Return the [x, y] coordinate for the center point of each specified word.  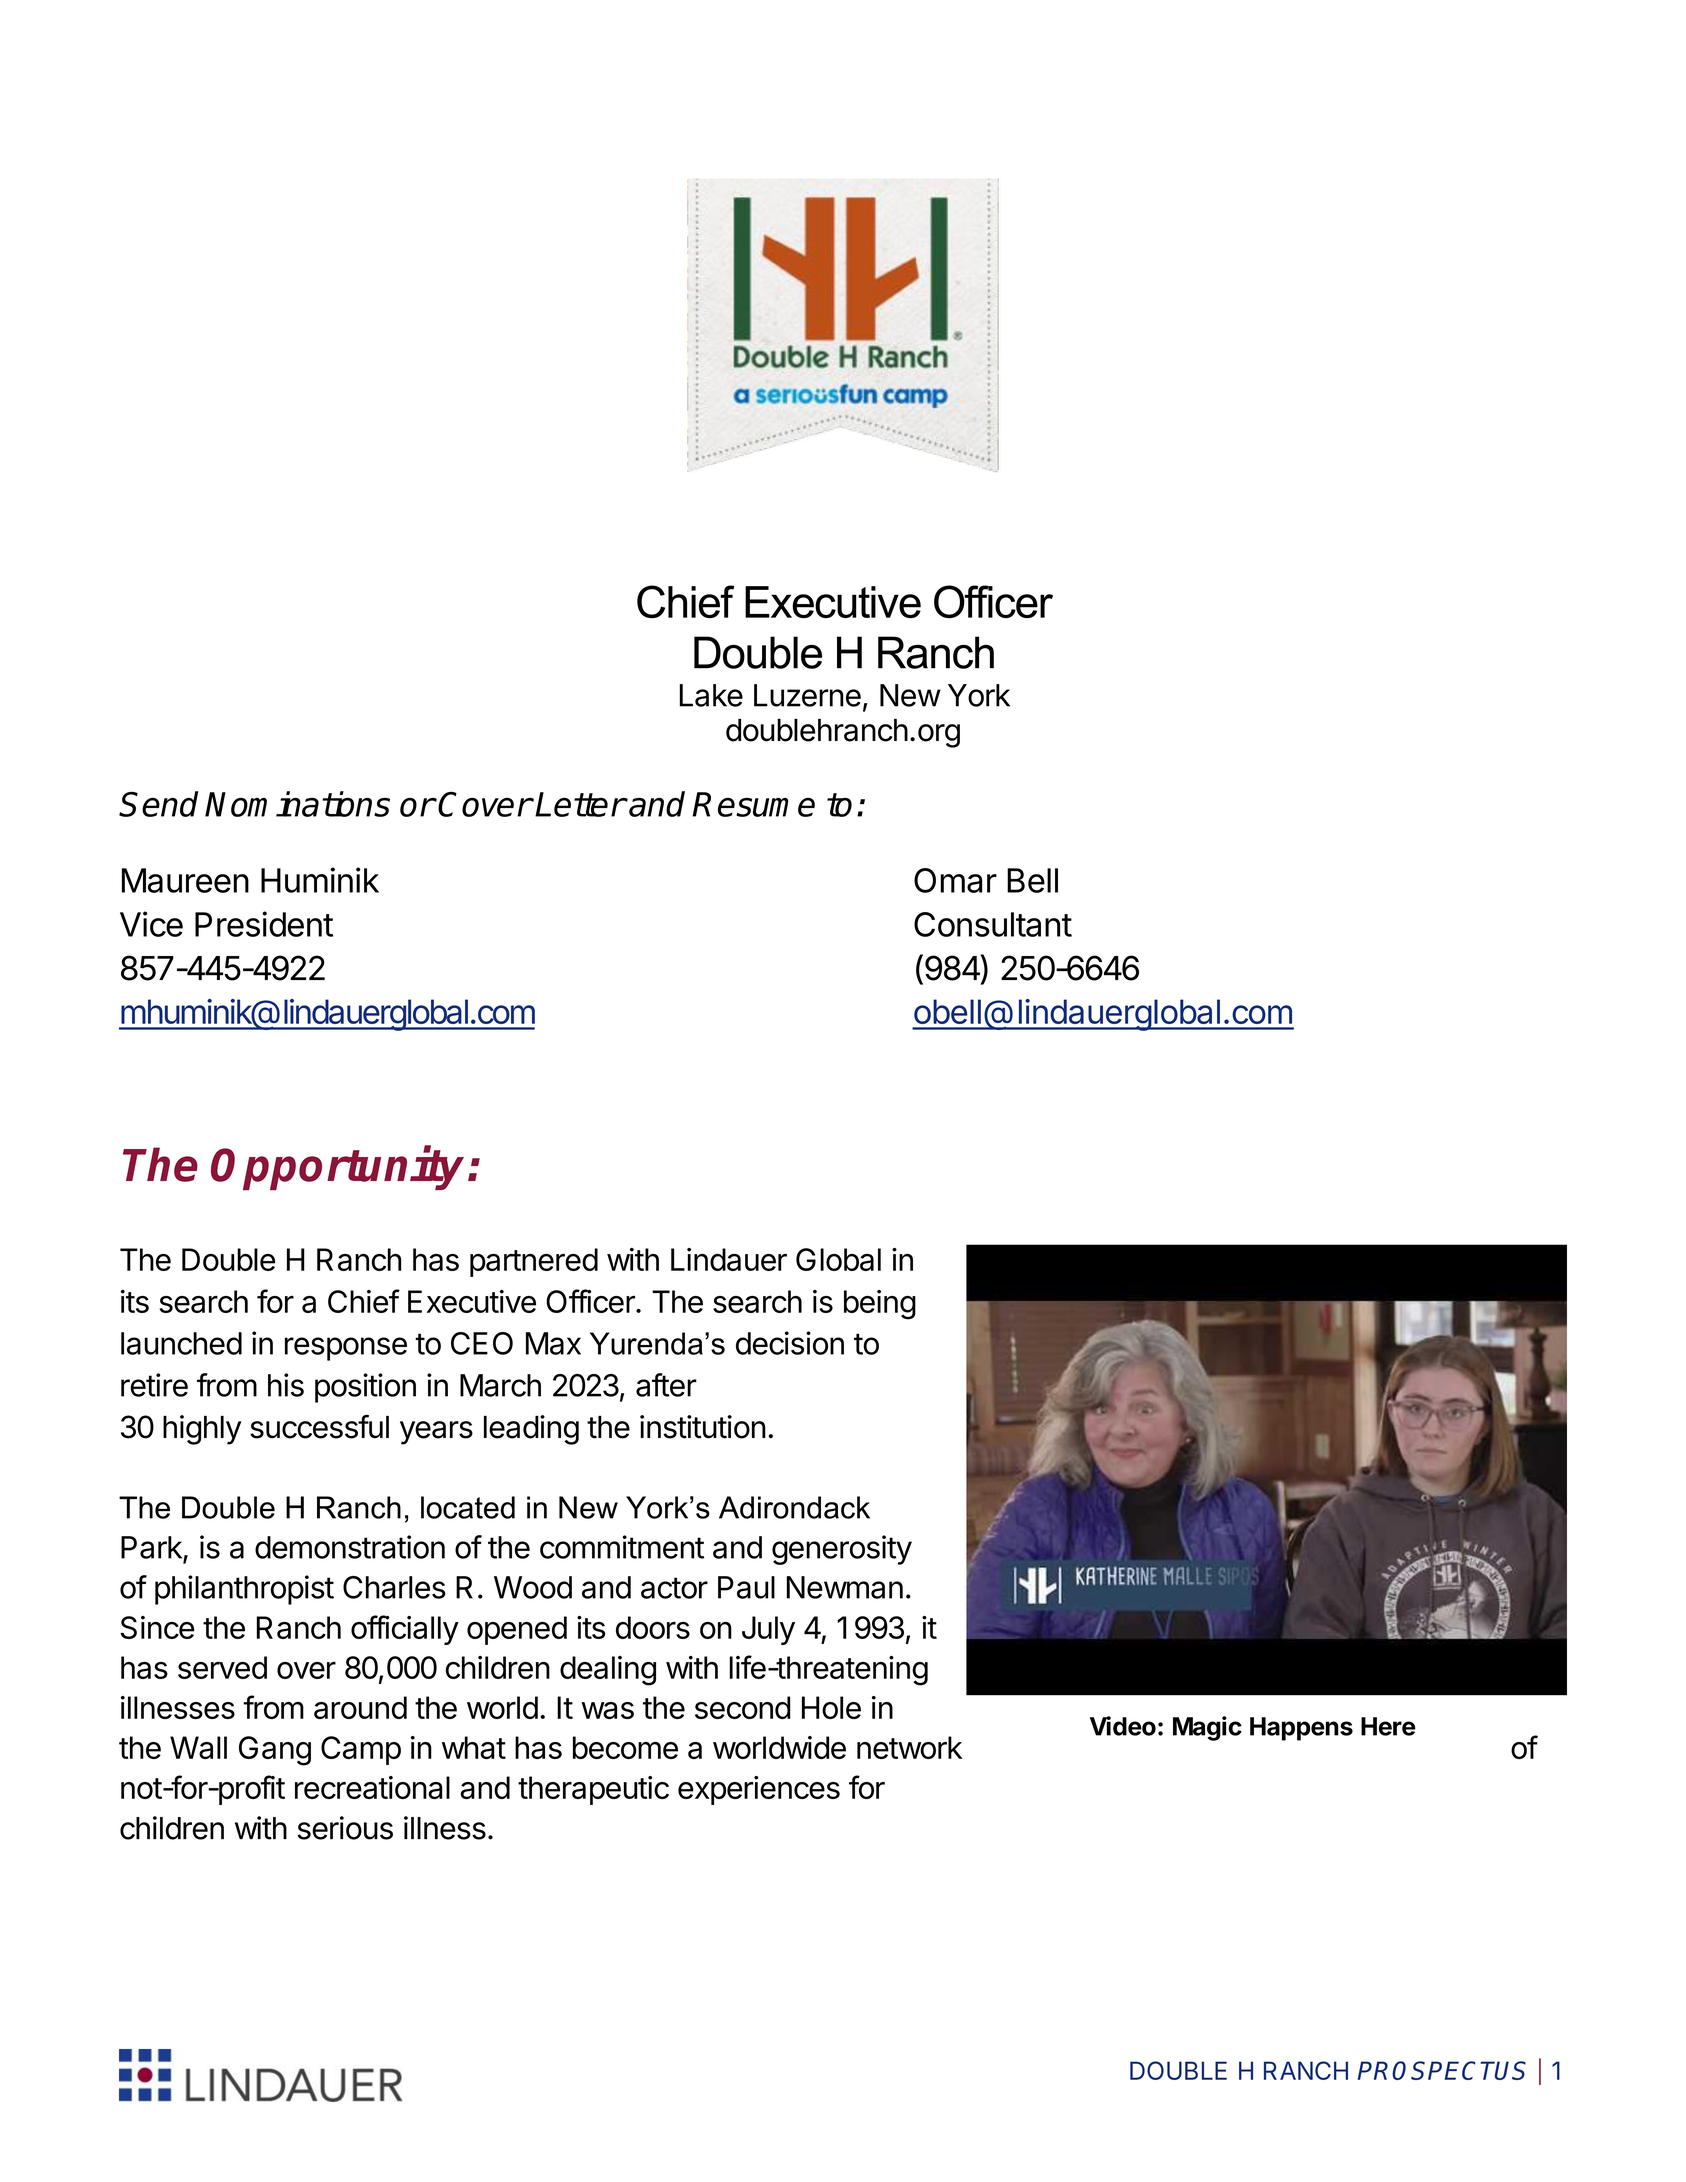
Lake [711, 695]
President [264, 924]
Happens [1301, 1729]
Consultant [993, 924]
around [360, 1707]
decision [790, 1343]
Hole [831, 1707]
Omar [955, 880]
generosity [842, 1550]
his [286, 1385]
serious [345, 1828]
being [880, 1305]
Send [159, 804]
